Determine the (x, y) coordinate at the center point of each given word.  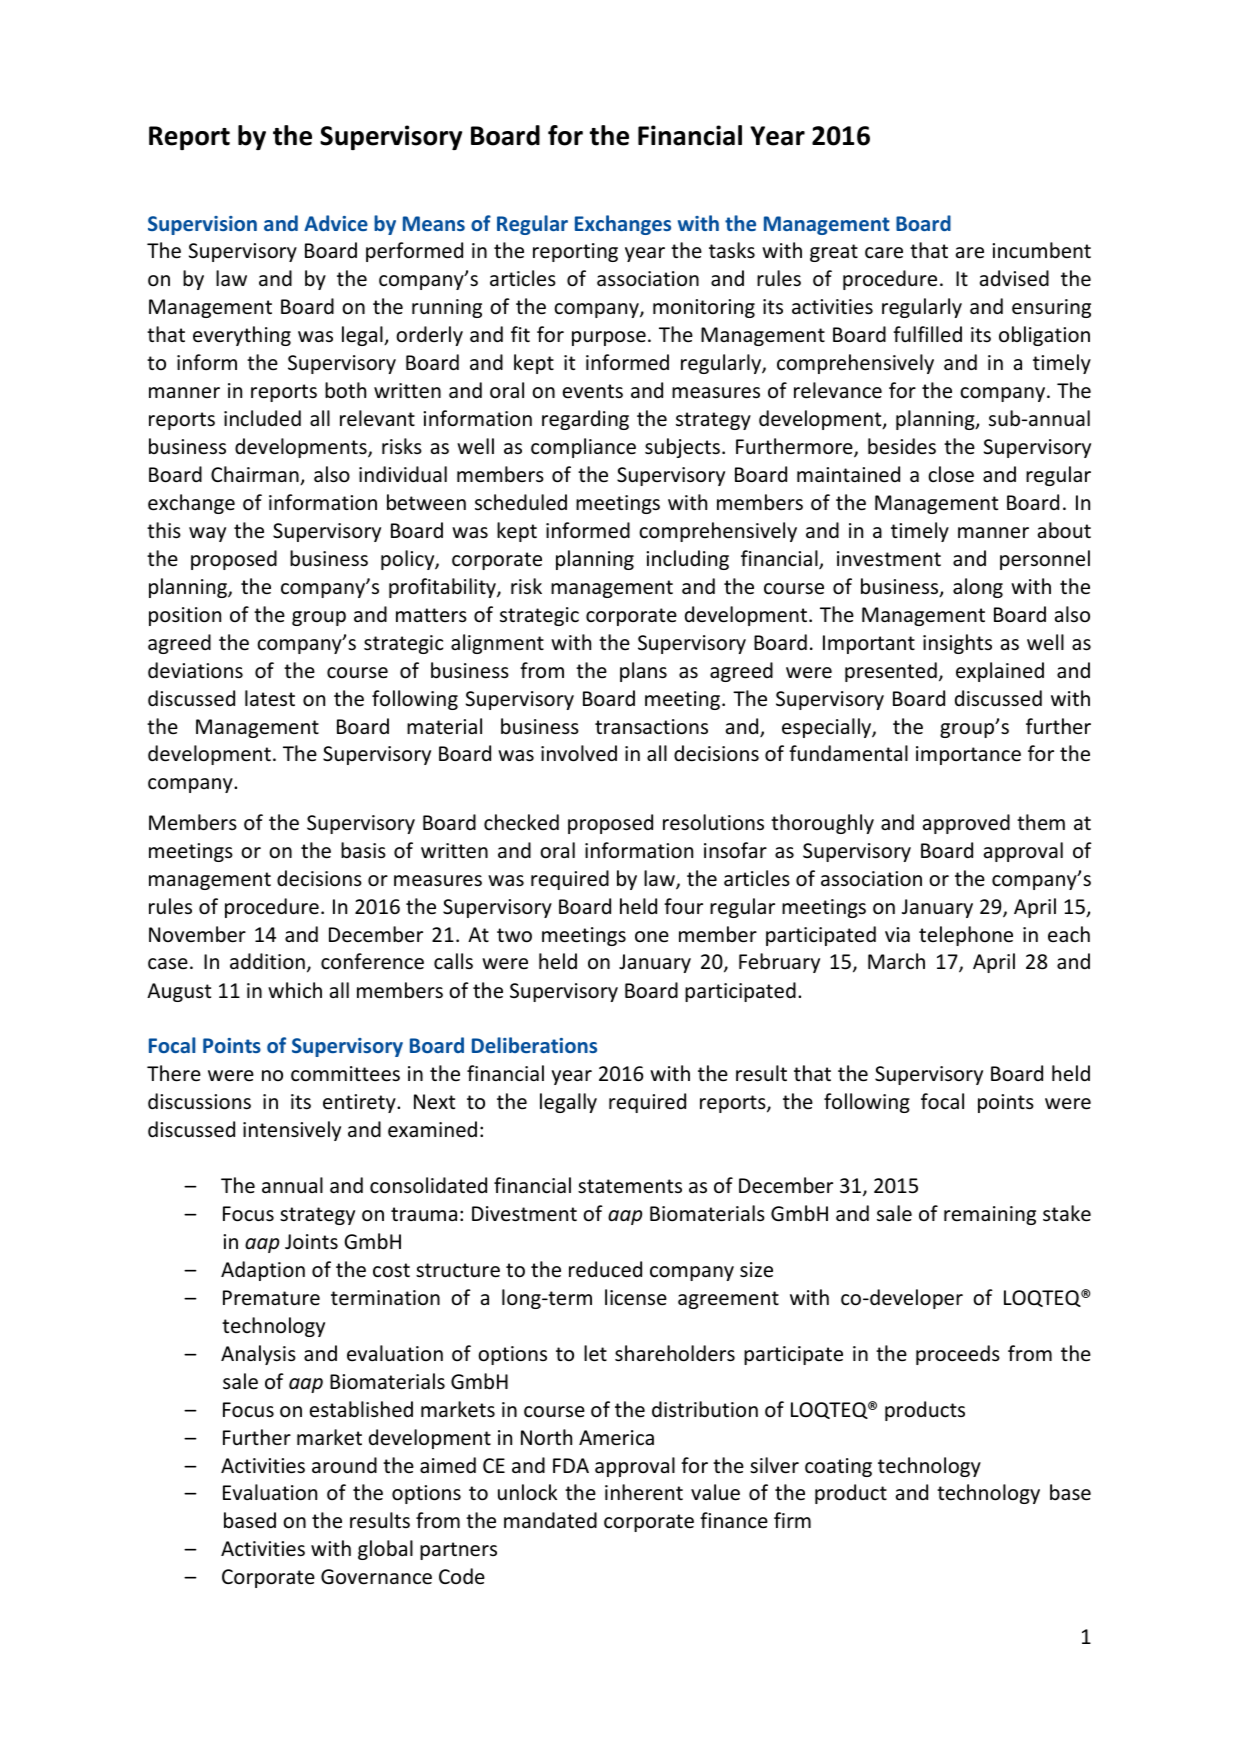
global (385, 1550)
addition (267, 961)
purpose (609, 338)
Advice (336, 223)
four (683, 906)
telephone (966, 936)
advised (1014, 278)
